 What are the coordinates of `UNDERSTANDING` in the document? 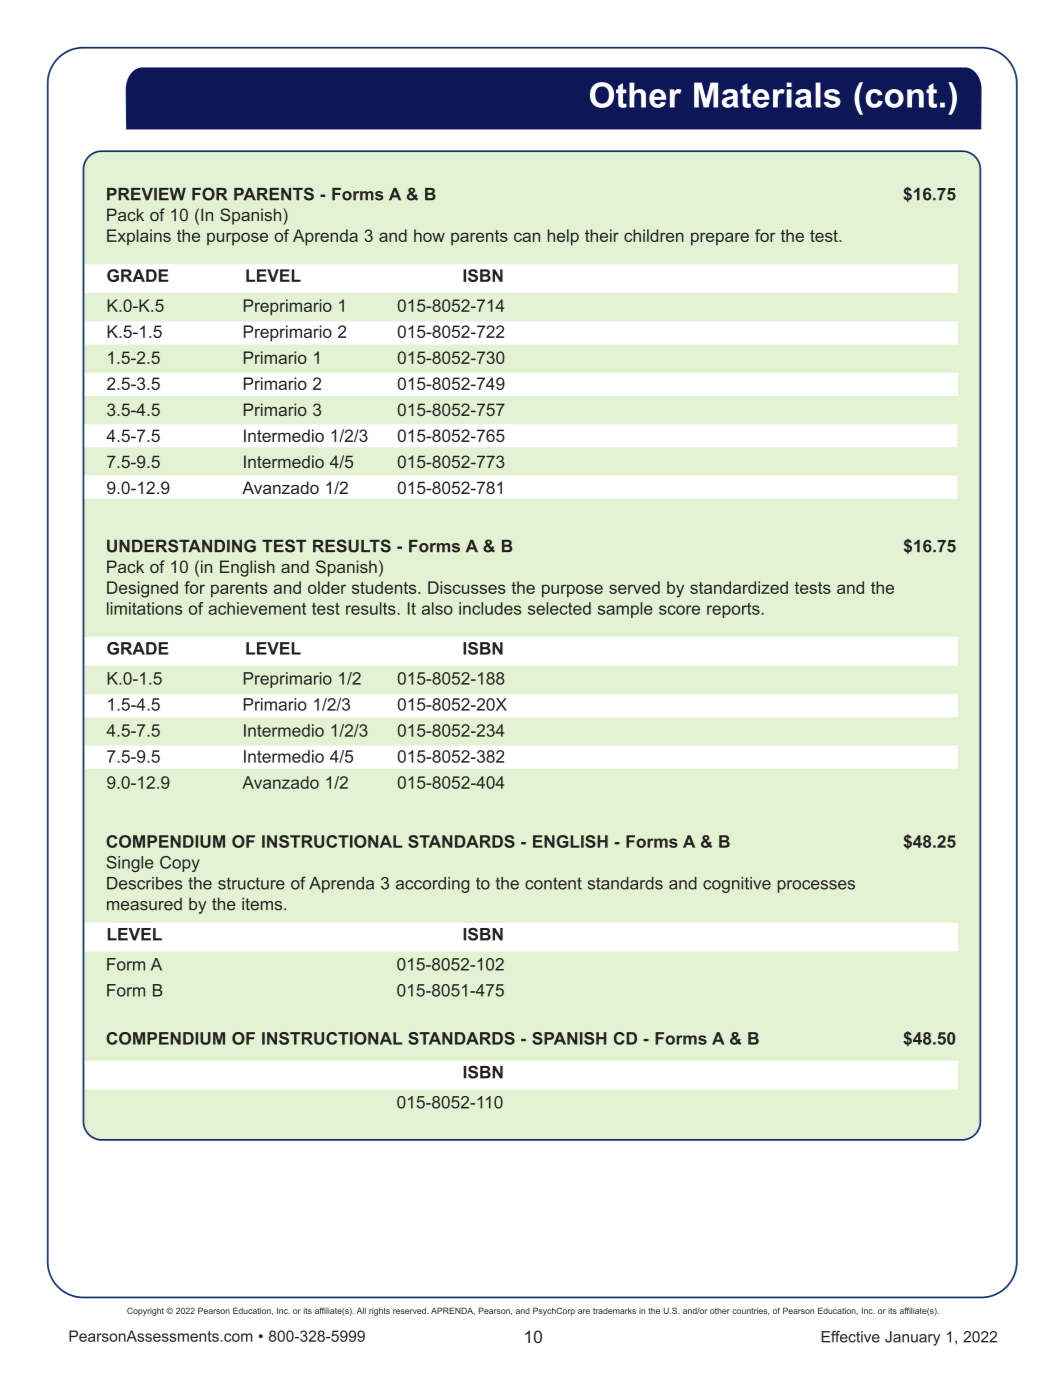 It's located at (181, 546).
